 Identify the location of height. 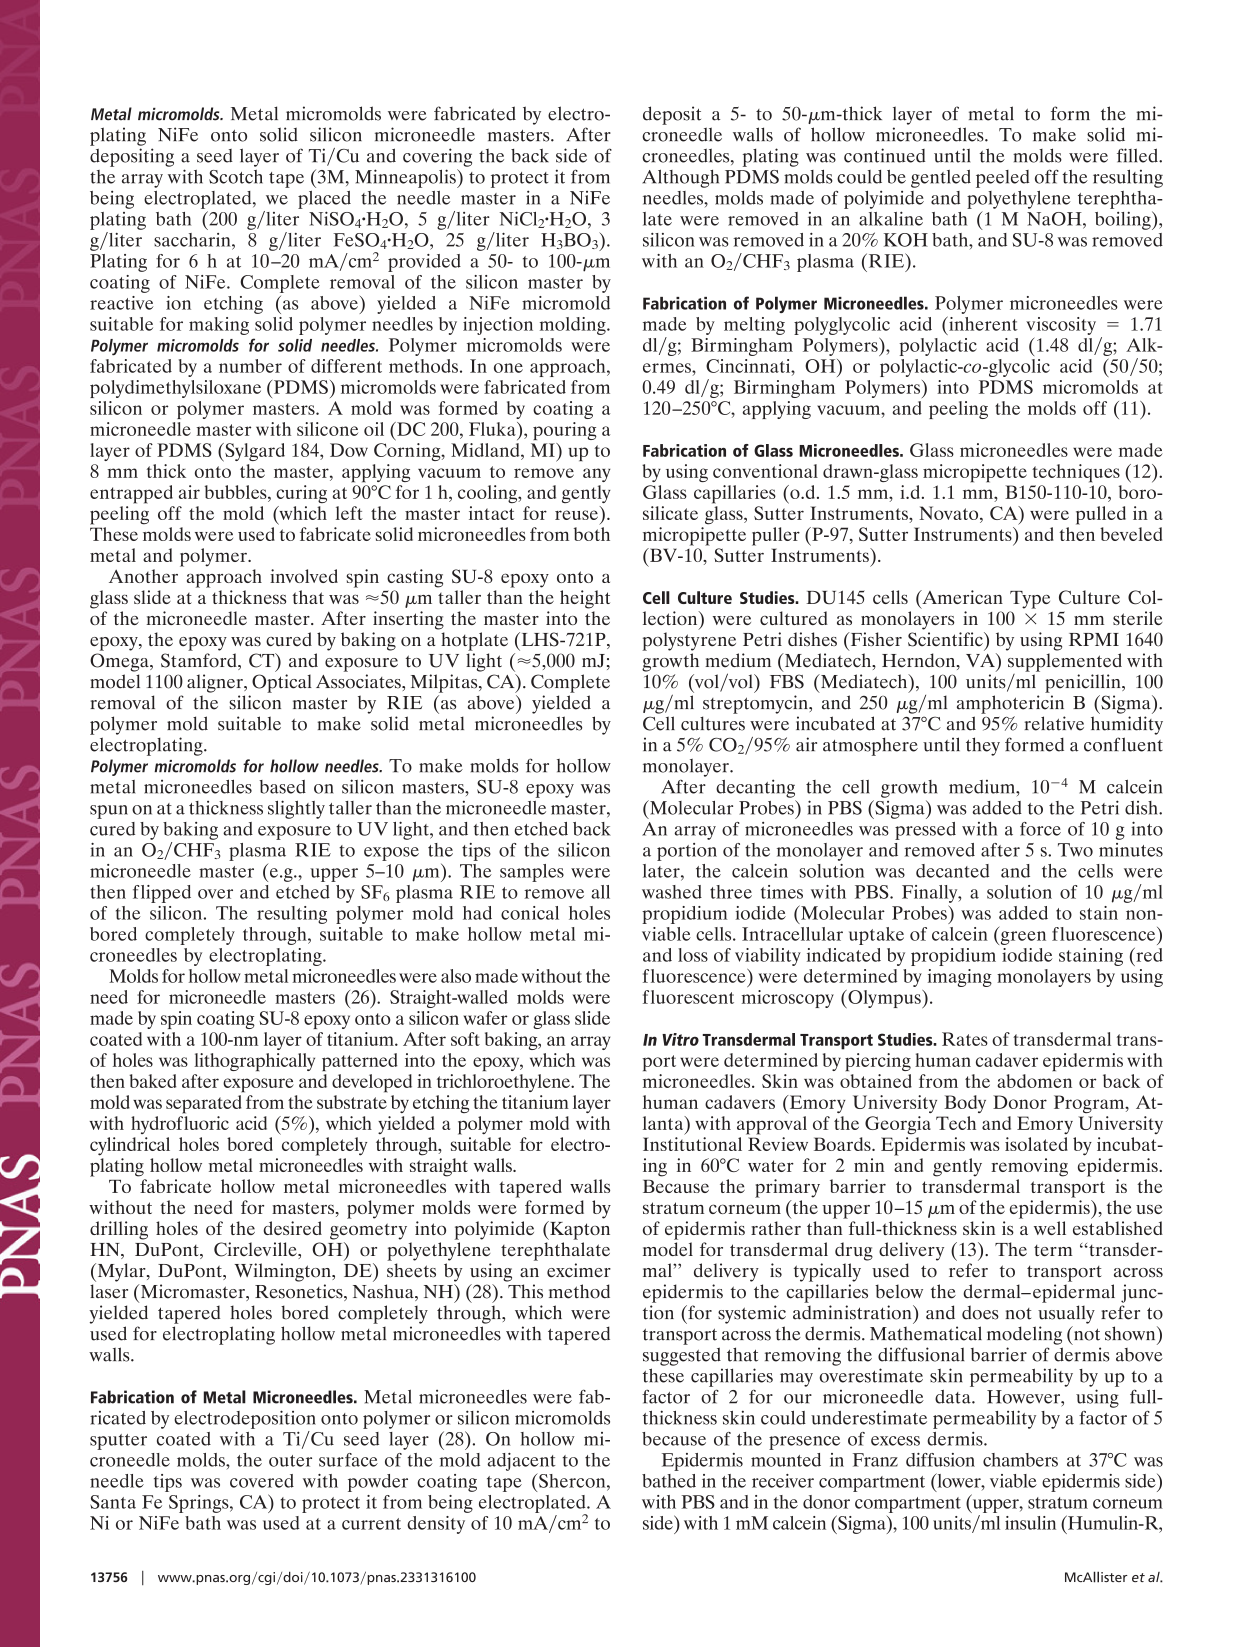
(585, 599).
